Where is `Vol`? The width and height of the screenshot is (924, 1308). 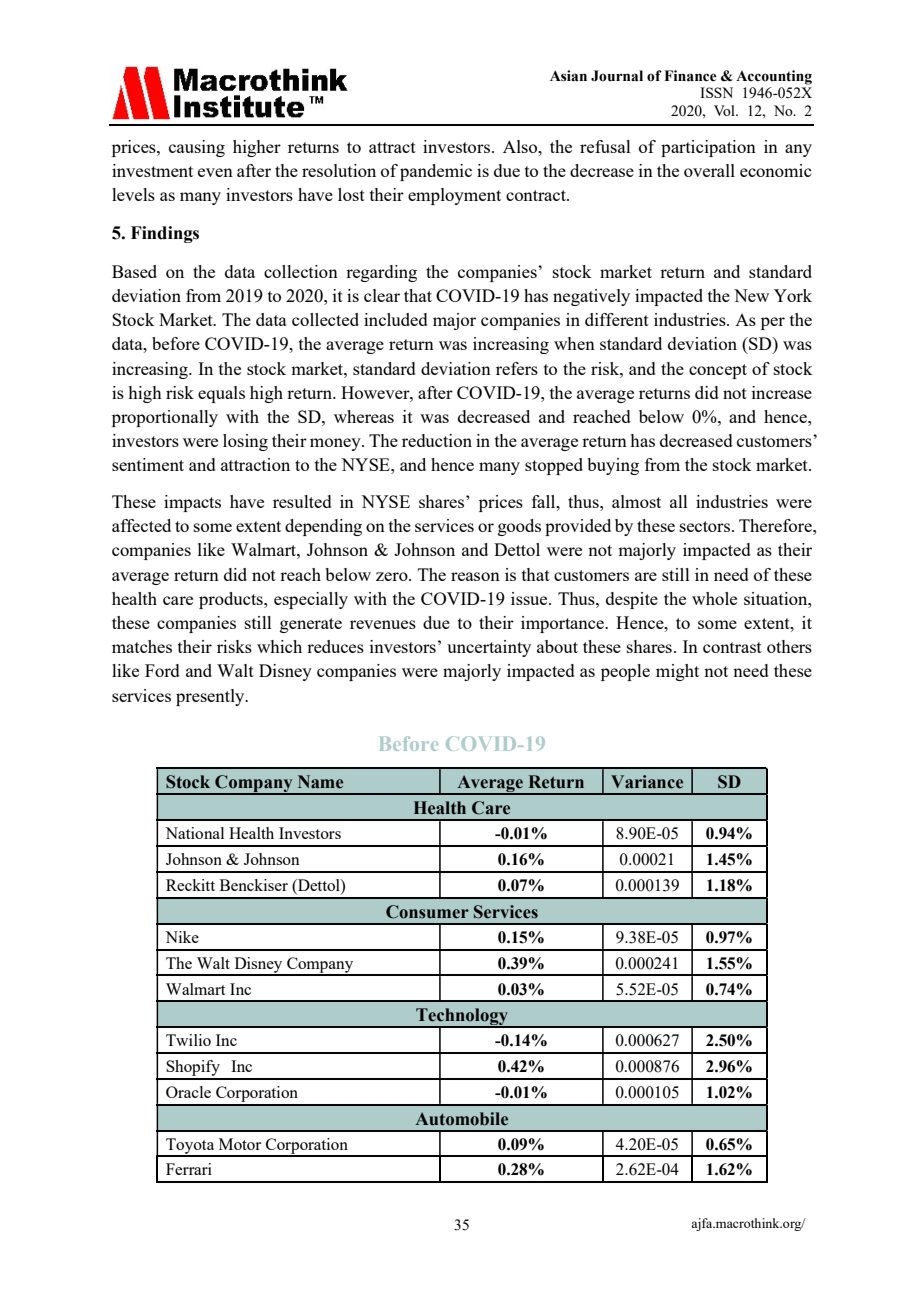
Vol is located at coordinates (725, 110).
